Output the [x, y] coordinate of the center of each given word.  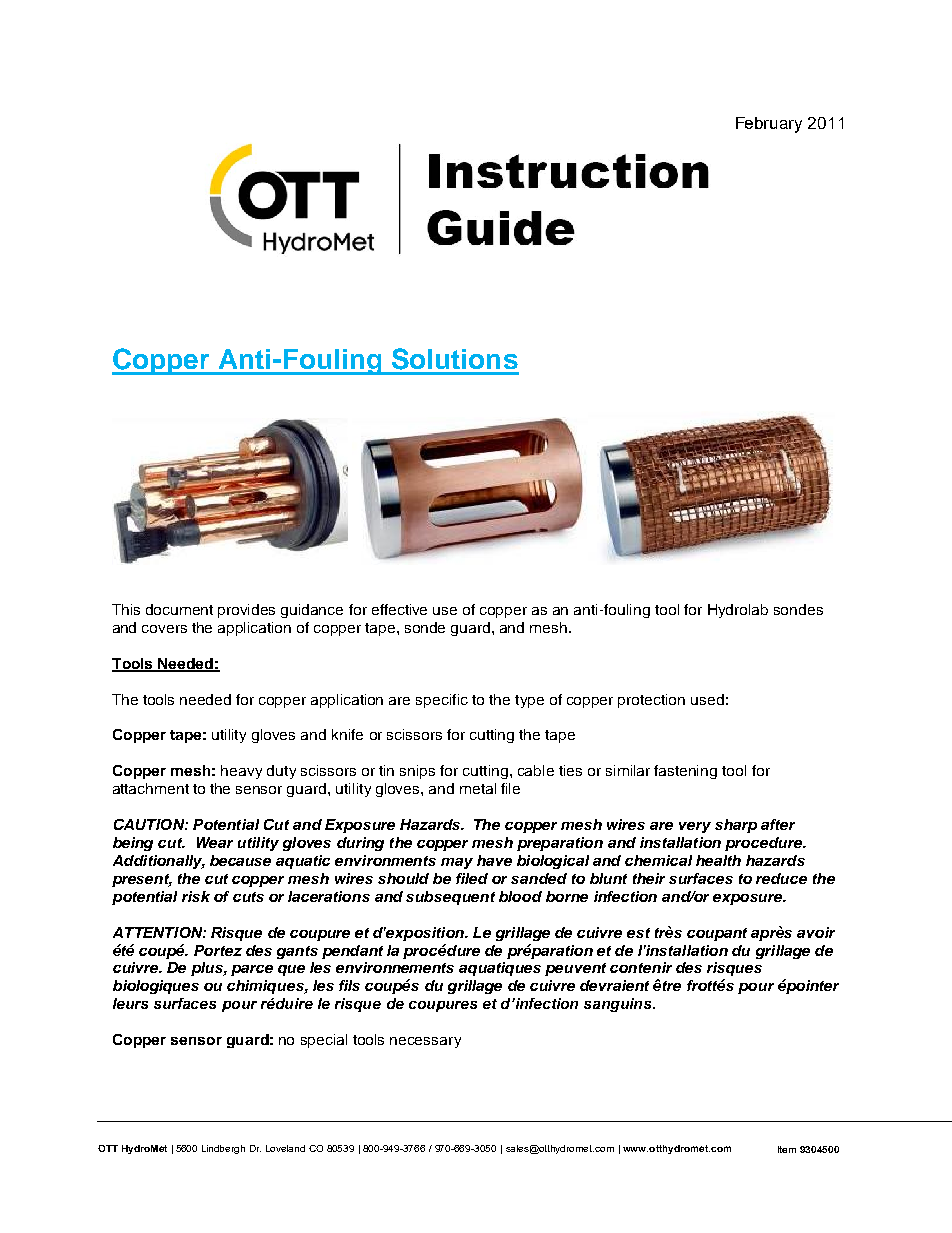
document [179, 609]
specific [442, 701]
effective [399, 609]
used [707, 699]
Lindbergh [223, 1149]
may [457, 863]
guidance [312, 611]
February [769, 125]
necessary [425, 1042]
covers [164, 629]
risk [196, 896]
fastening [685, 772]
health [718, 860]
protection [651, 701]
